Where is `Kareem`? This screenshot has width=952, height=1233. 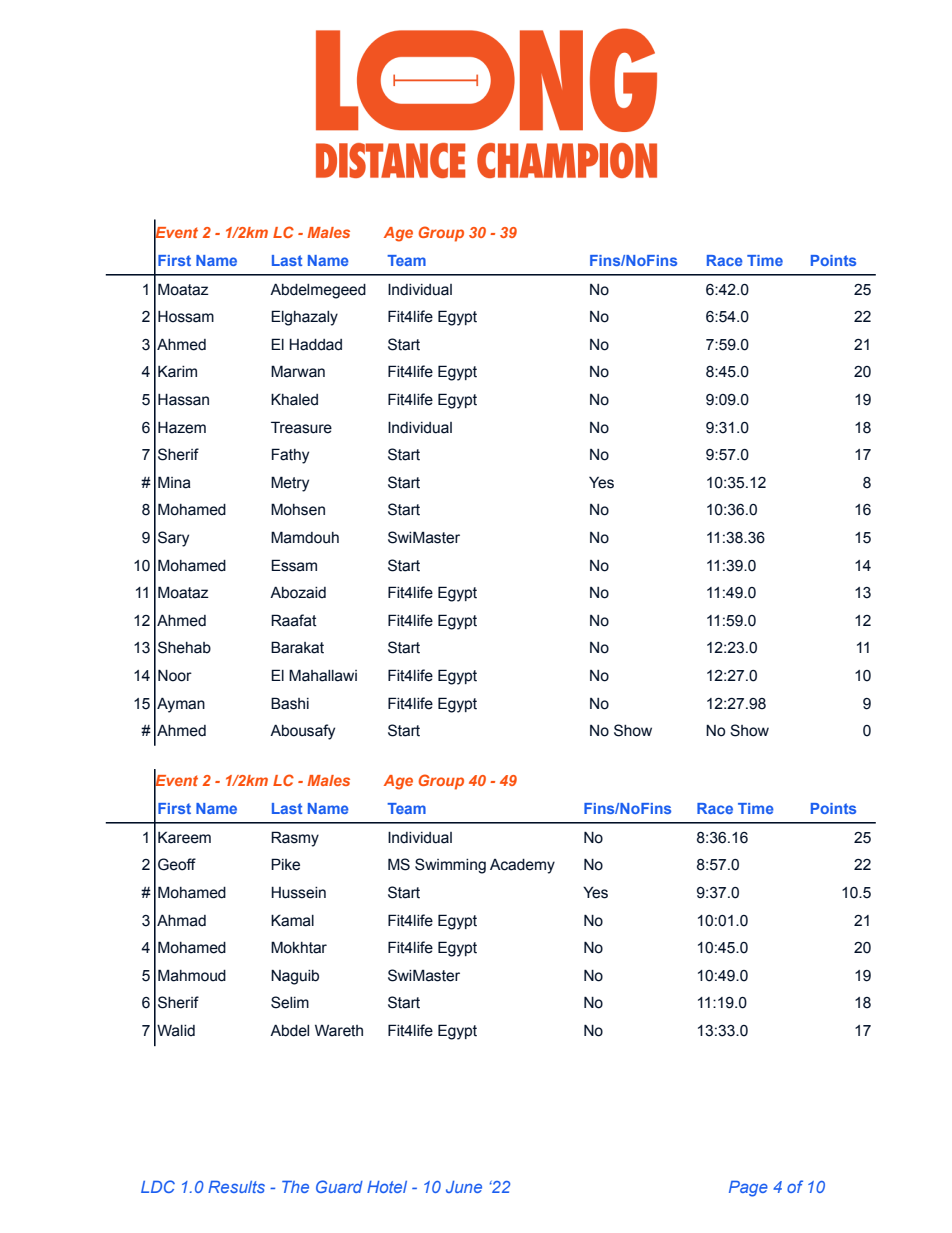
Kareem is located at coordinates (184, 837).
